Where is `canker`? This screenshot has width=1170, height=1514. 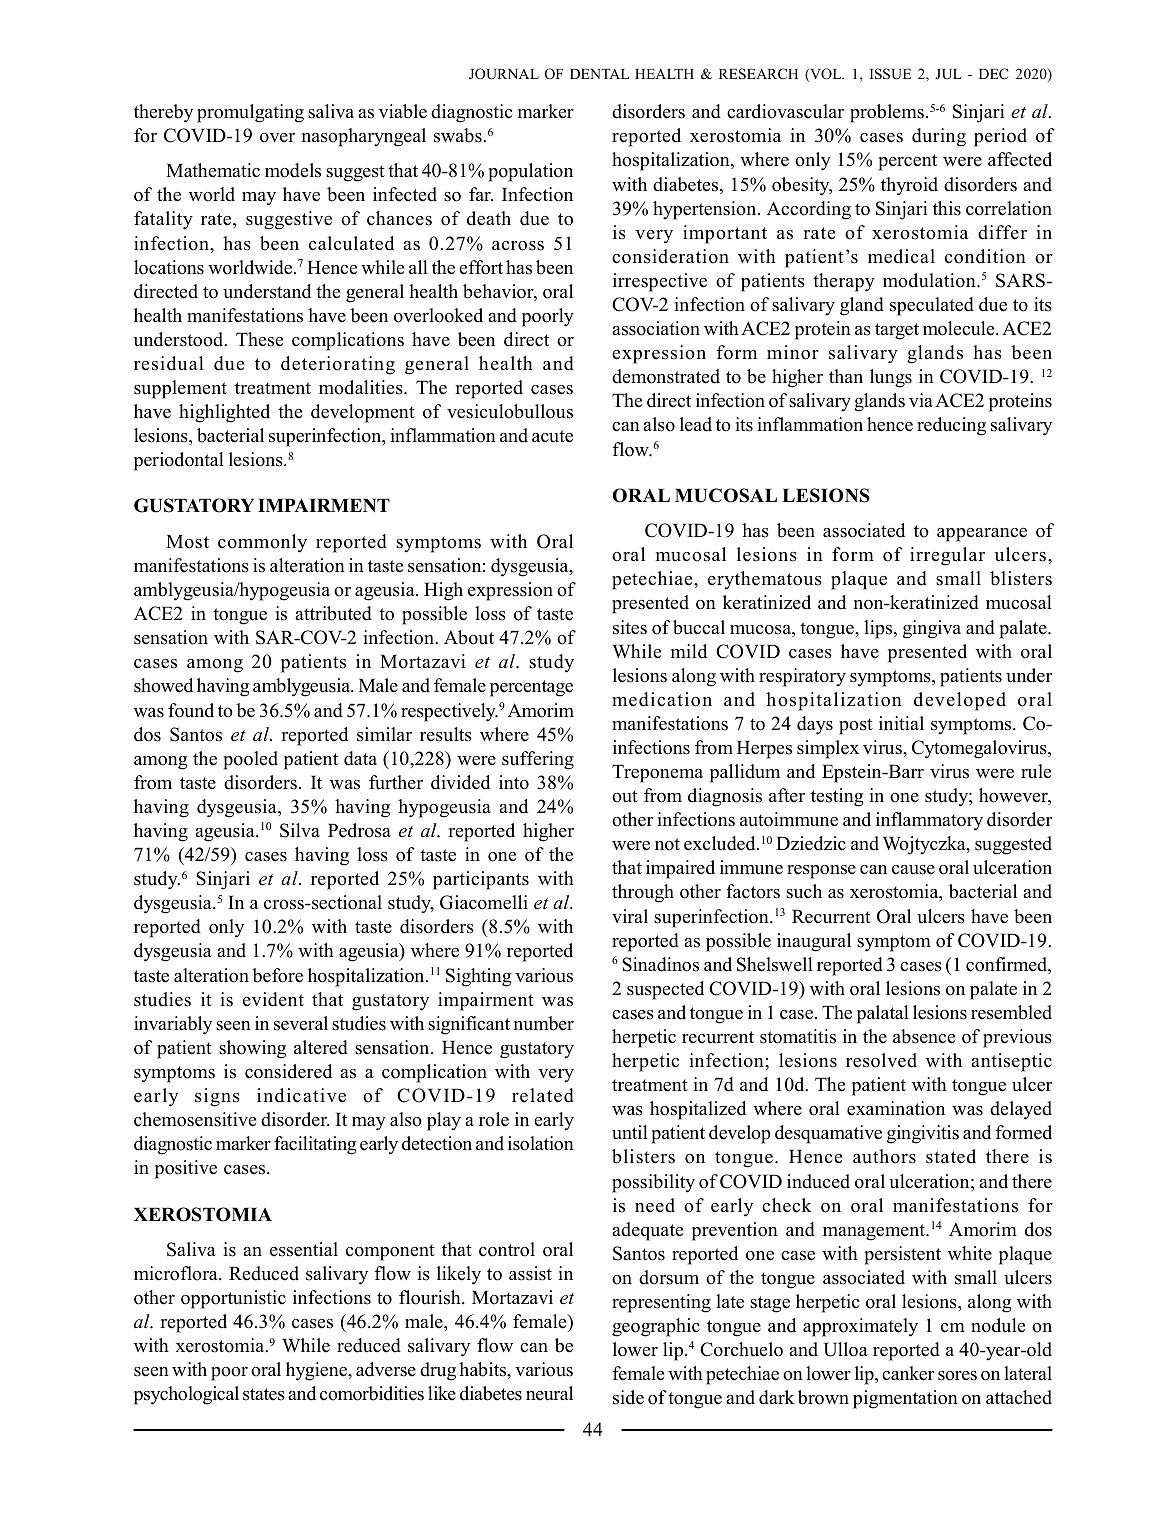 canker is located at coordinates (908, 1373).
